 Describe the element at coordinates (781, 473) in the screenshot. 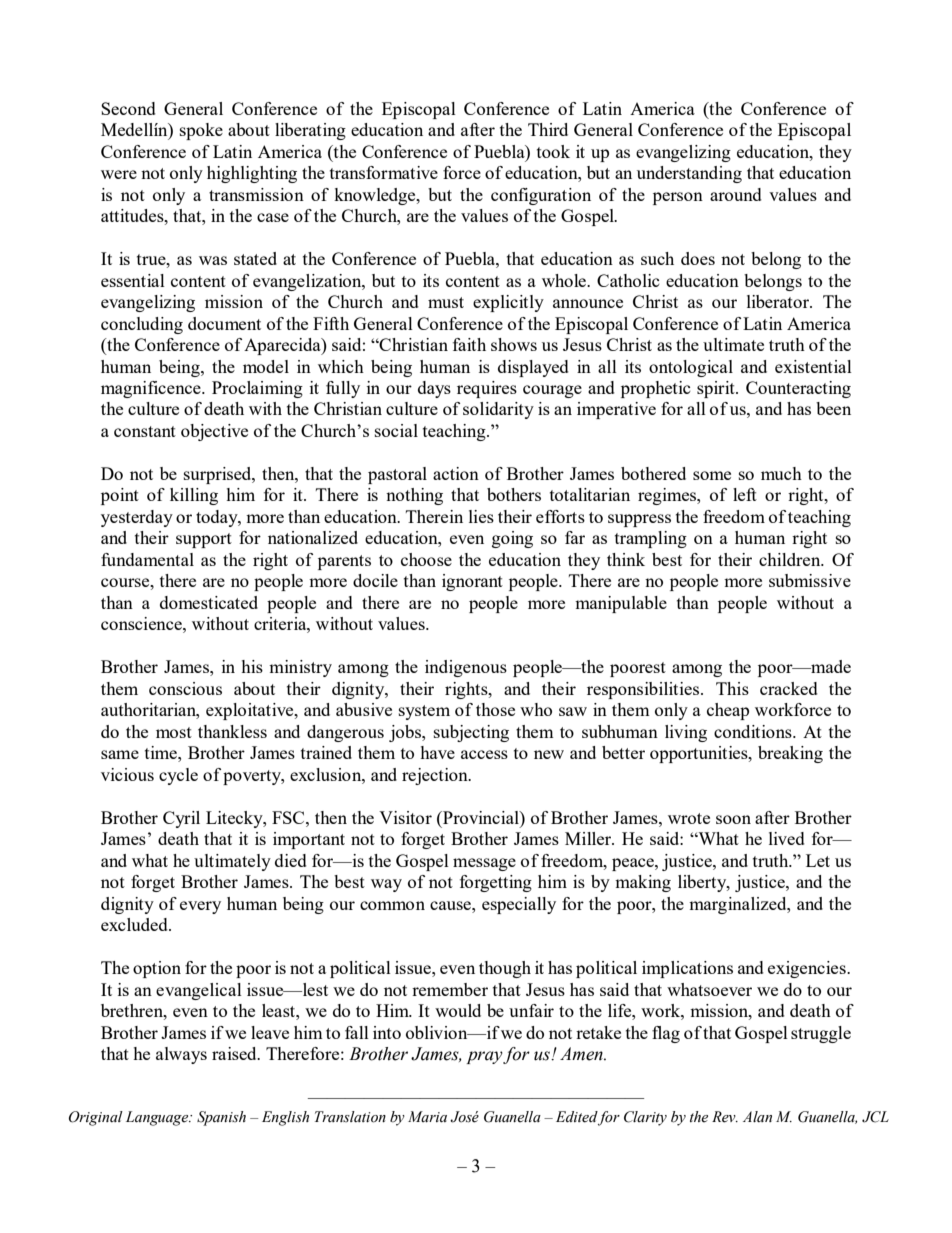

I see `much` at that location.
